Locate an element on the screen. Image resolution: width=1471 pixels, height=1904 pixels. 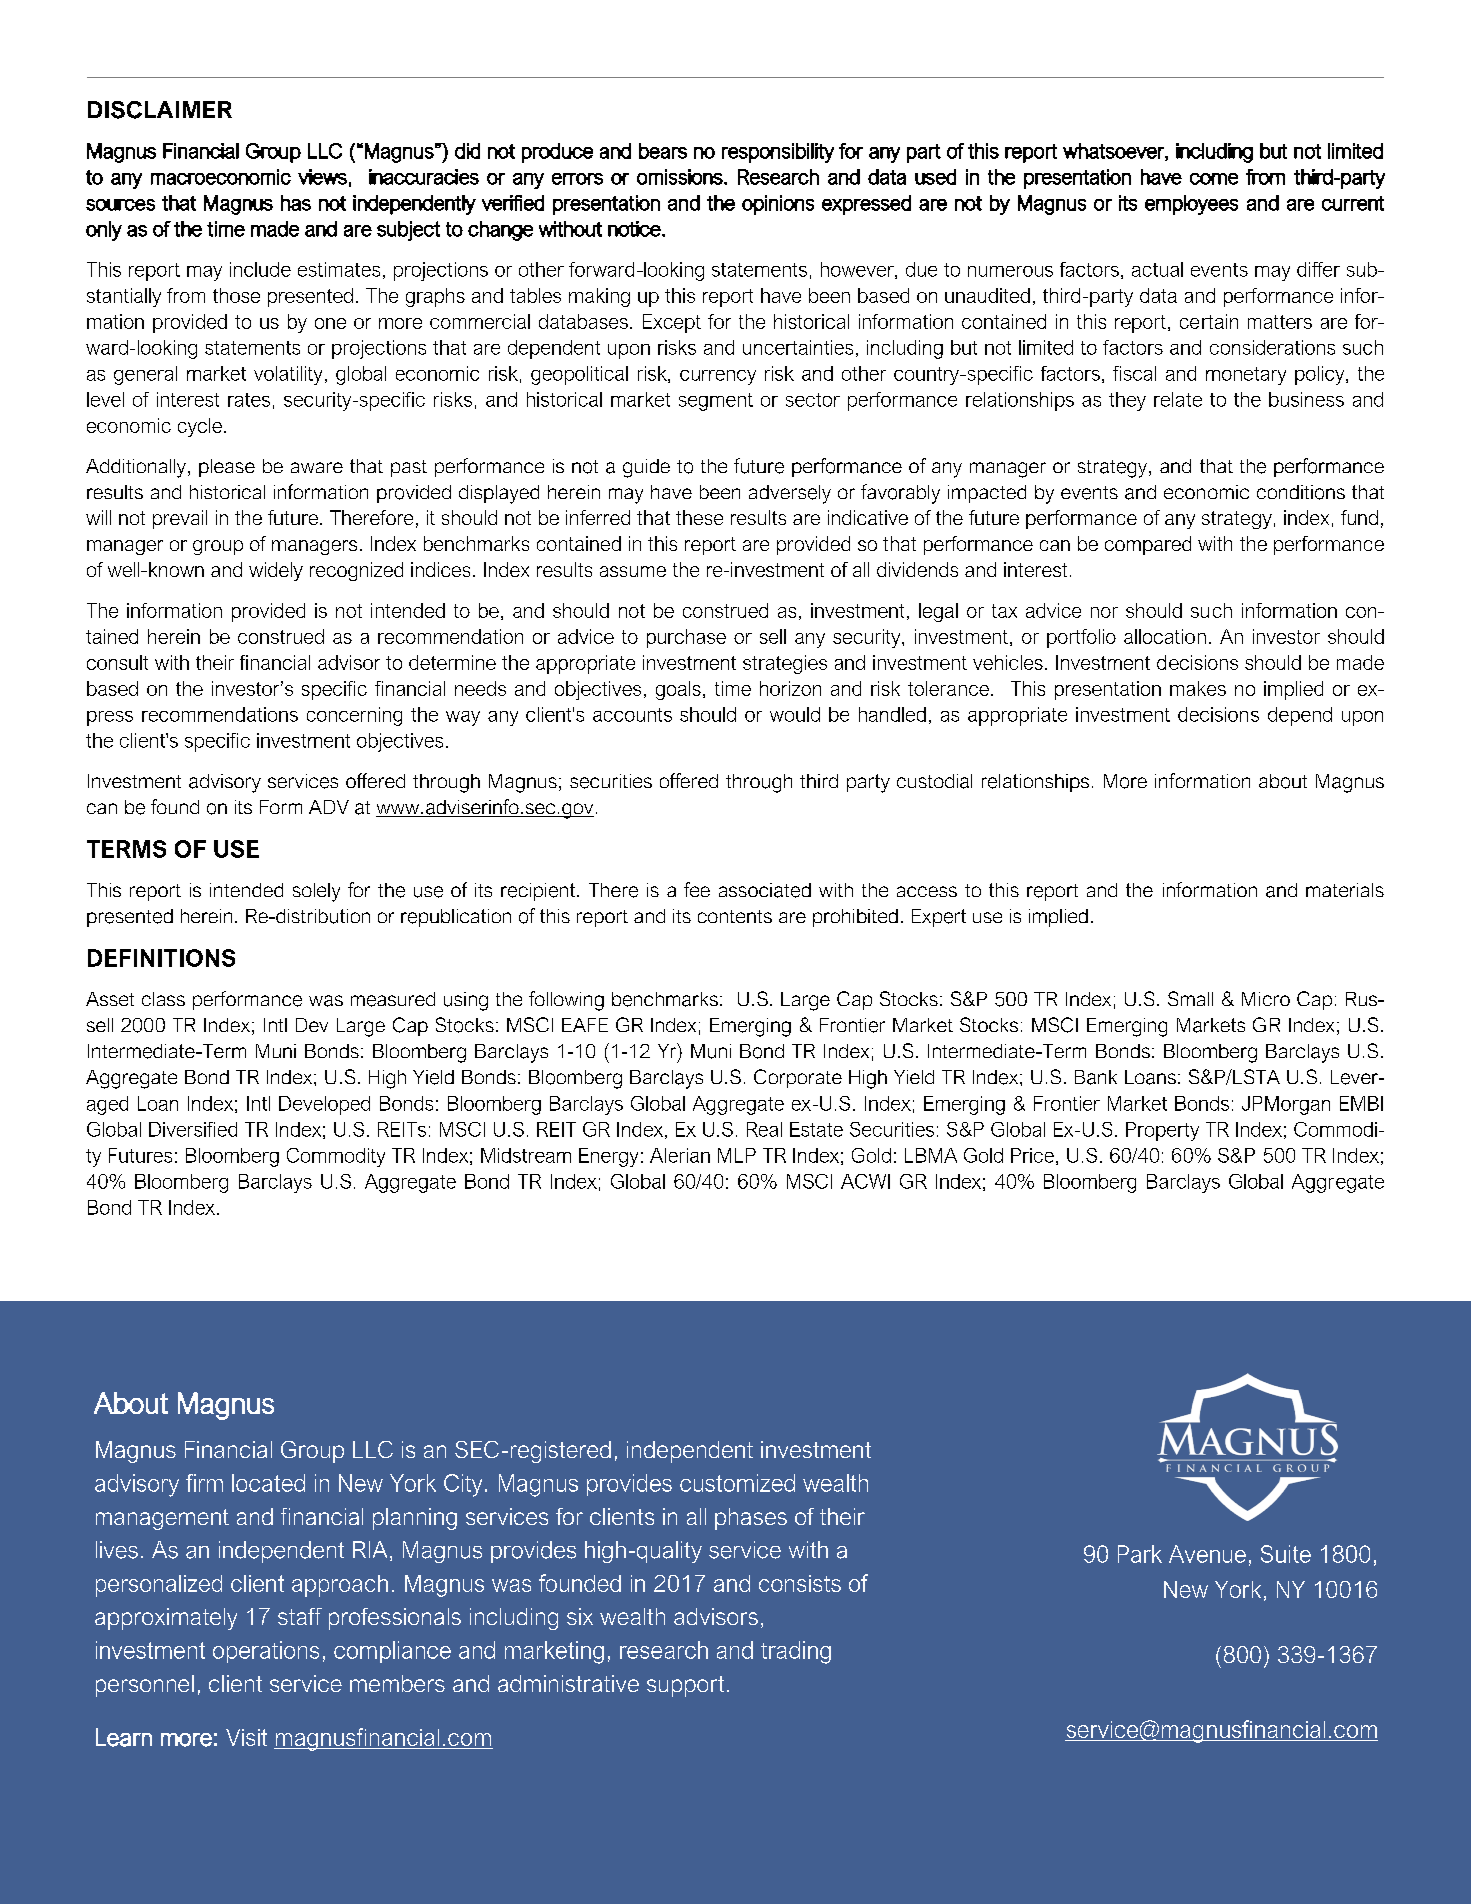
operations is located at coordinates (266, 1652).
